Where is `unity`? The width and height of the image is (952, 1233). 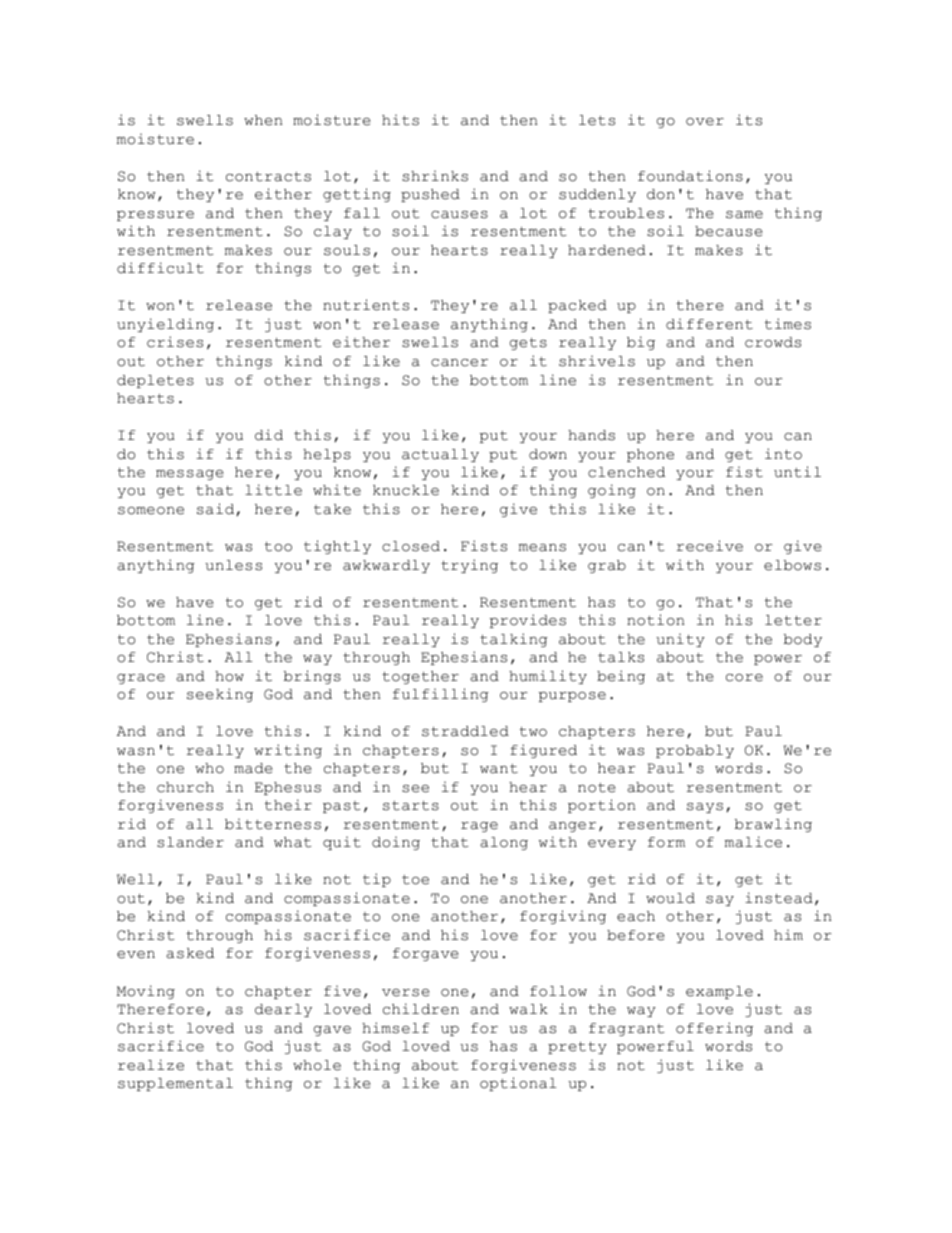
unity is located at coordinates (680, 640).
